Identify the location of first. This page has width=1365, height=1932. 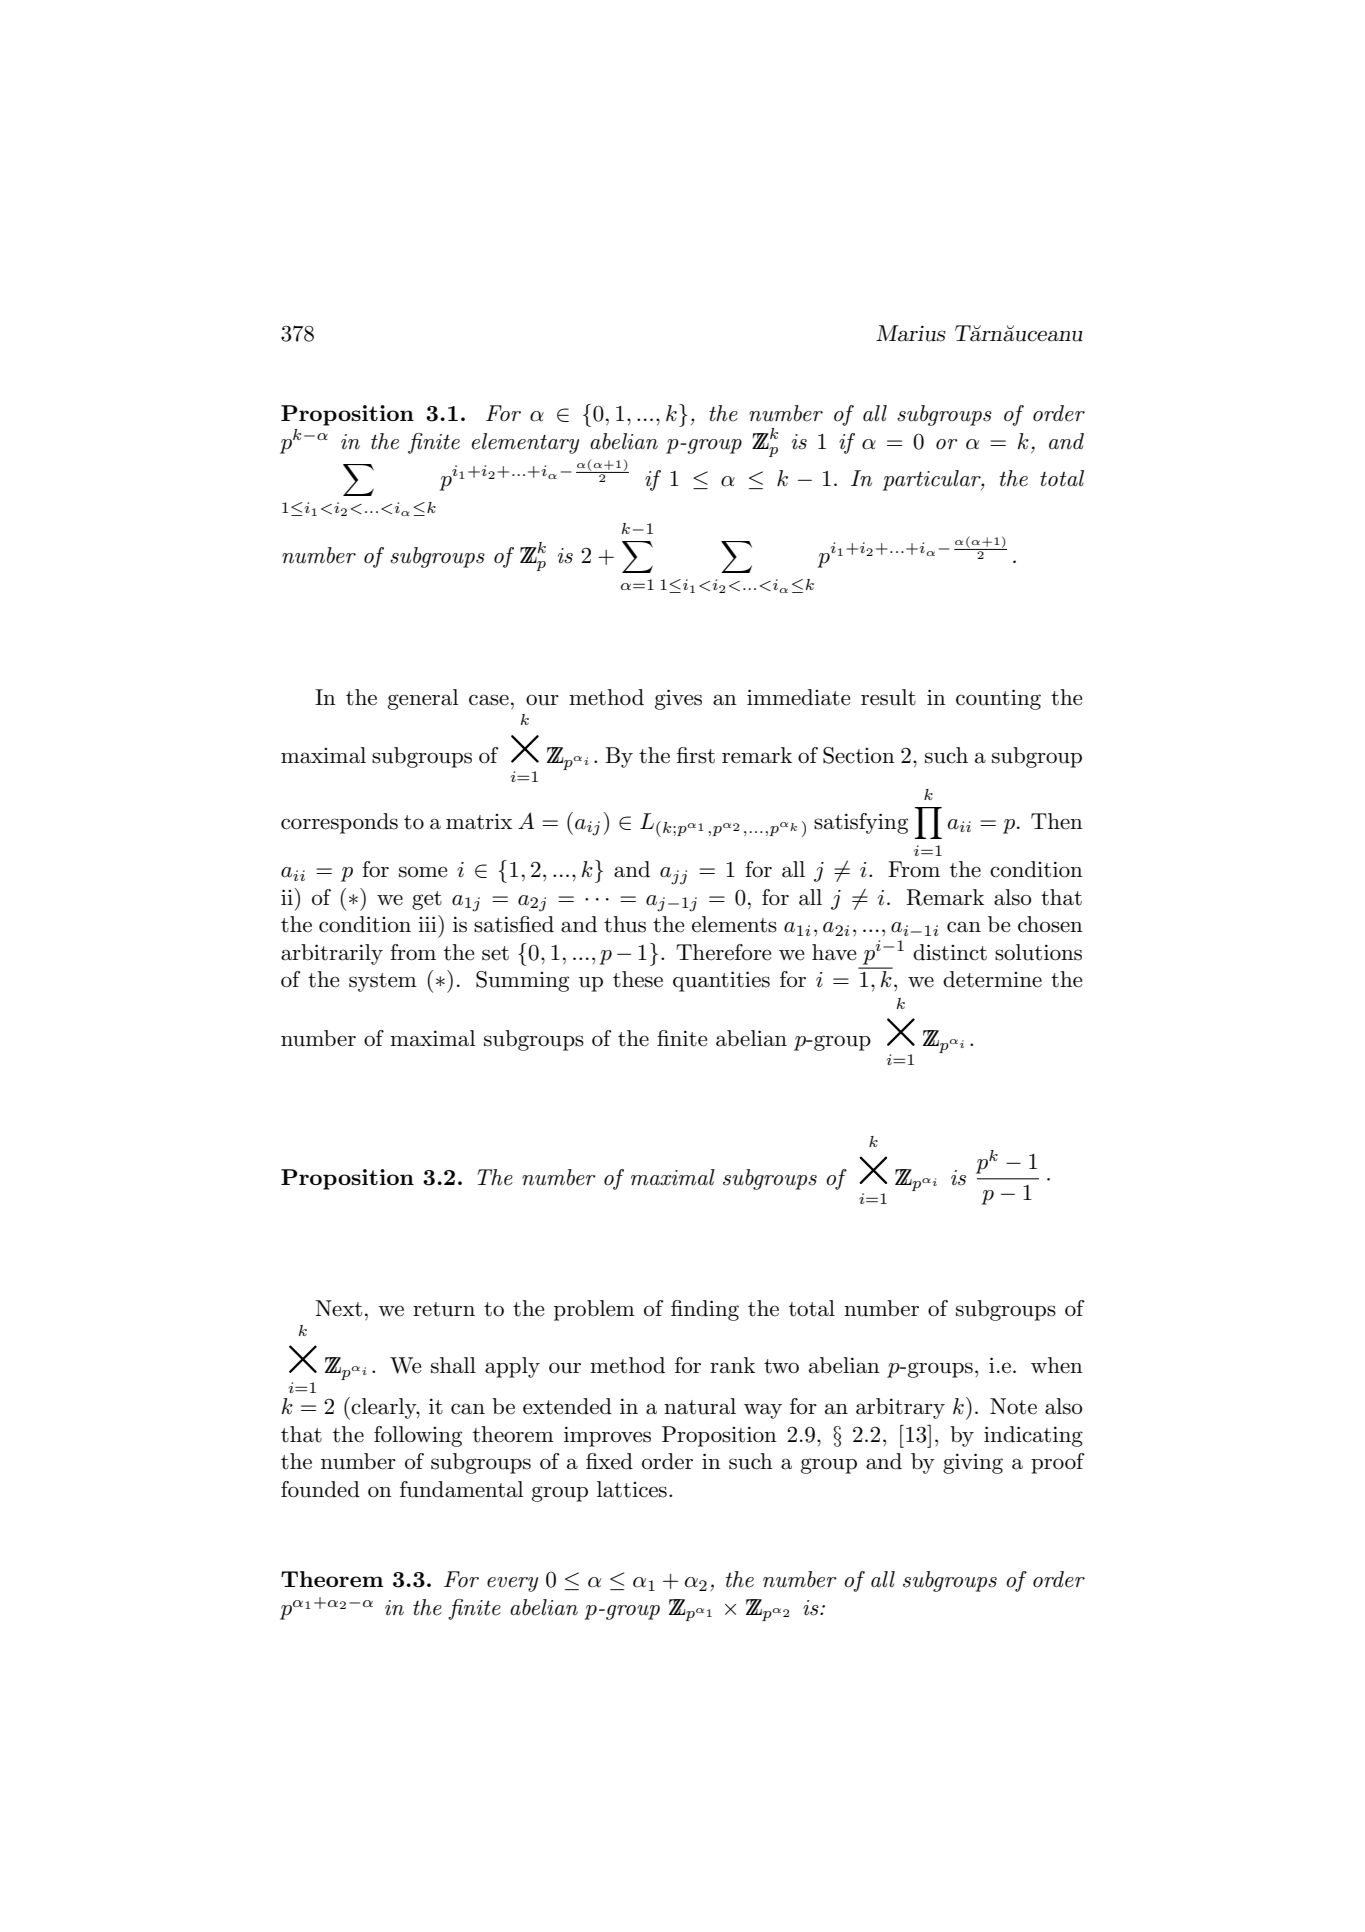
(696, 755).
